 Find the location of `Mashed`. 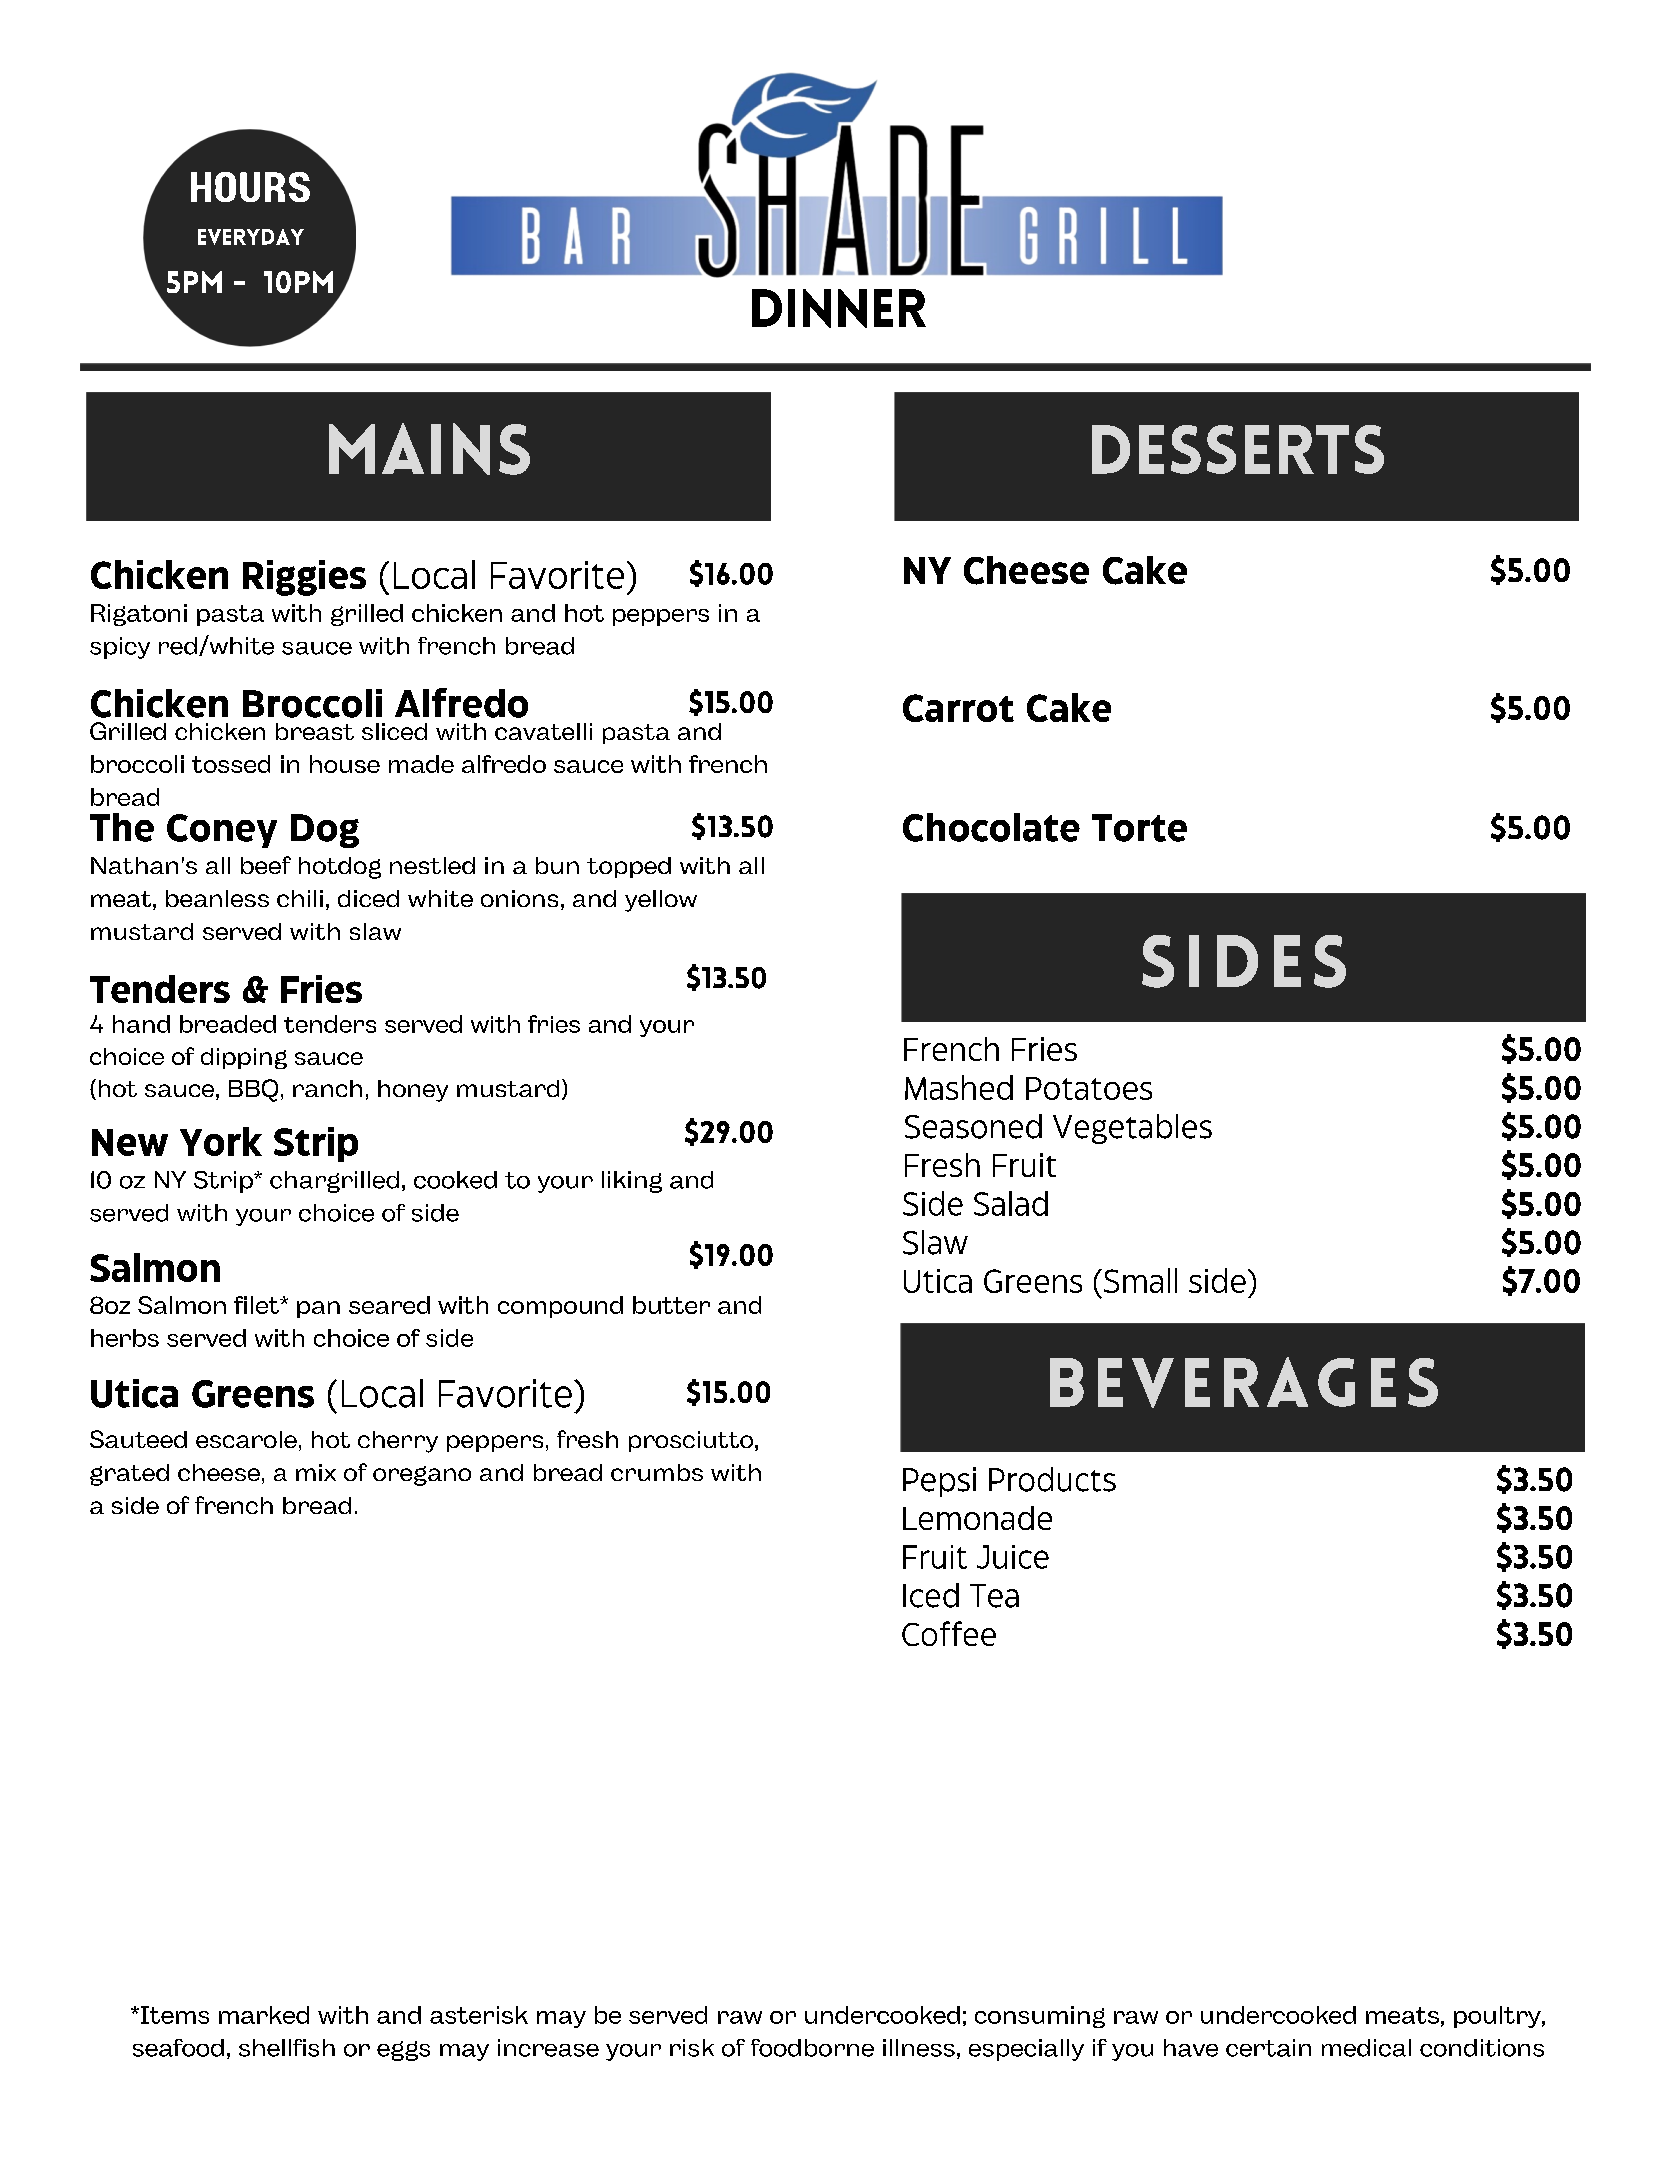

Mashed is located at coordinates (959, 1087).
